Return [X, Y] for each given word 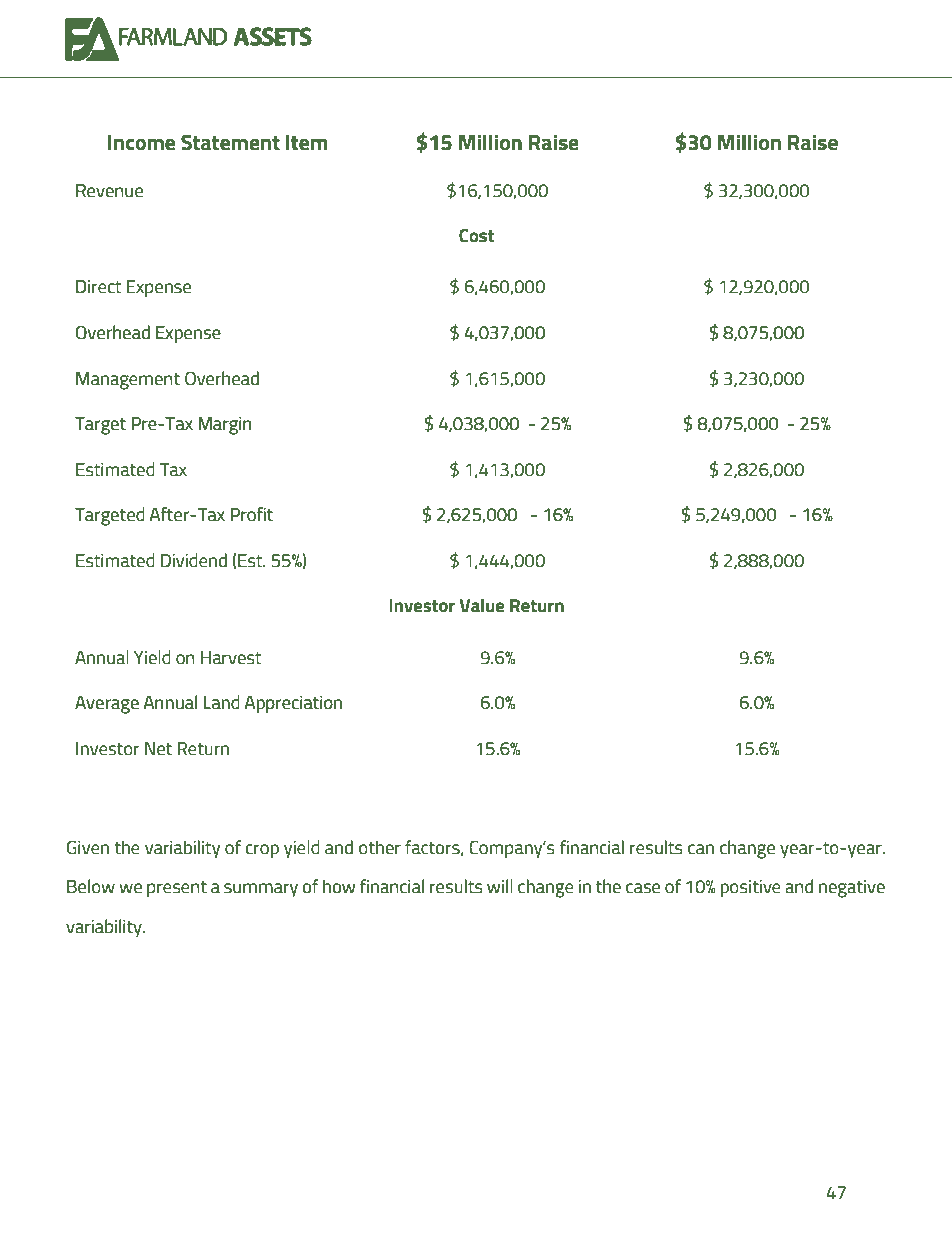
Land [221, 702]
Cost [476, 235]
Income [141, 142]
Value [482, 605]
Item [306, 142]
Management [128, 381]
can [701, 849]
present [177, 889]
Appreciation [293, 704]
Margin [225, 426]
